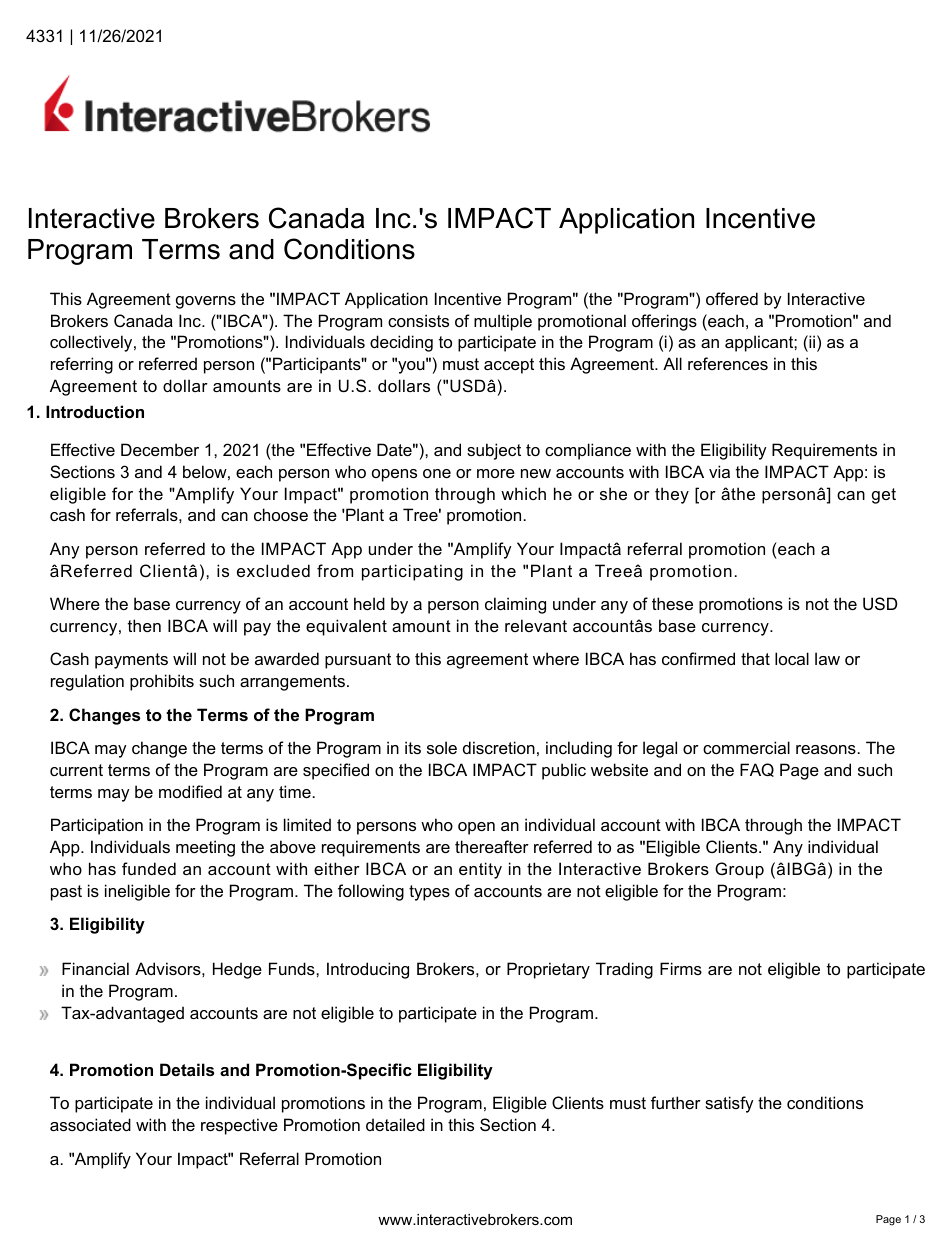 The height and width of the image is (1233, 952). What do you see at coordinates (206, 302) in the image?
I see `governs` at bounding box center [206, 302].
